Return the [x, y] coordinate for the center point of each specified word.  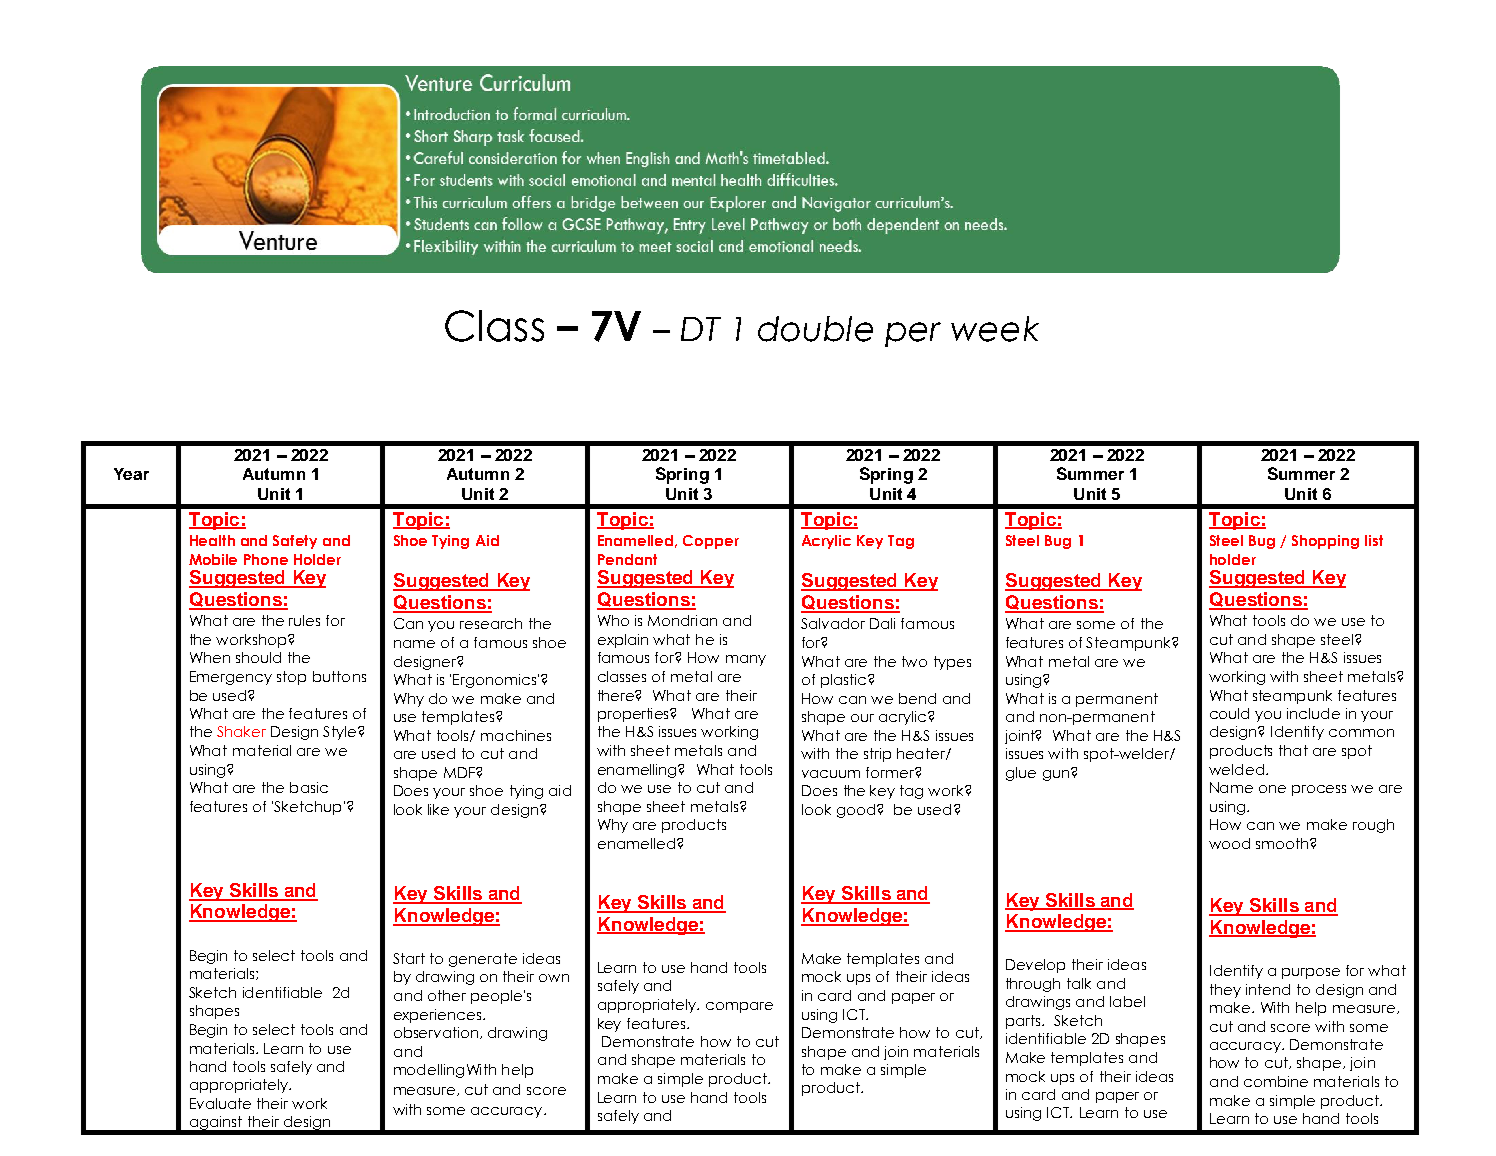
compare [739, 1007]
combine [1276, 1081]
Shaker [241, 731]
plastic [845, 681]
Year [131, 474]
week [995, 329]
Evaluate [220, 1103]
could [1229, 713]
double [815, 329]
